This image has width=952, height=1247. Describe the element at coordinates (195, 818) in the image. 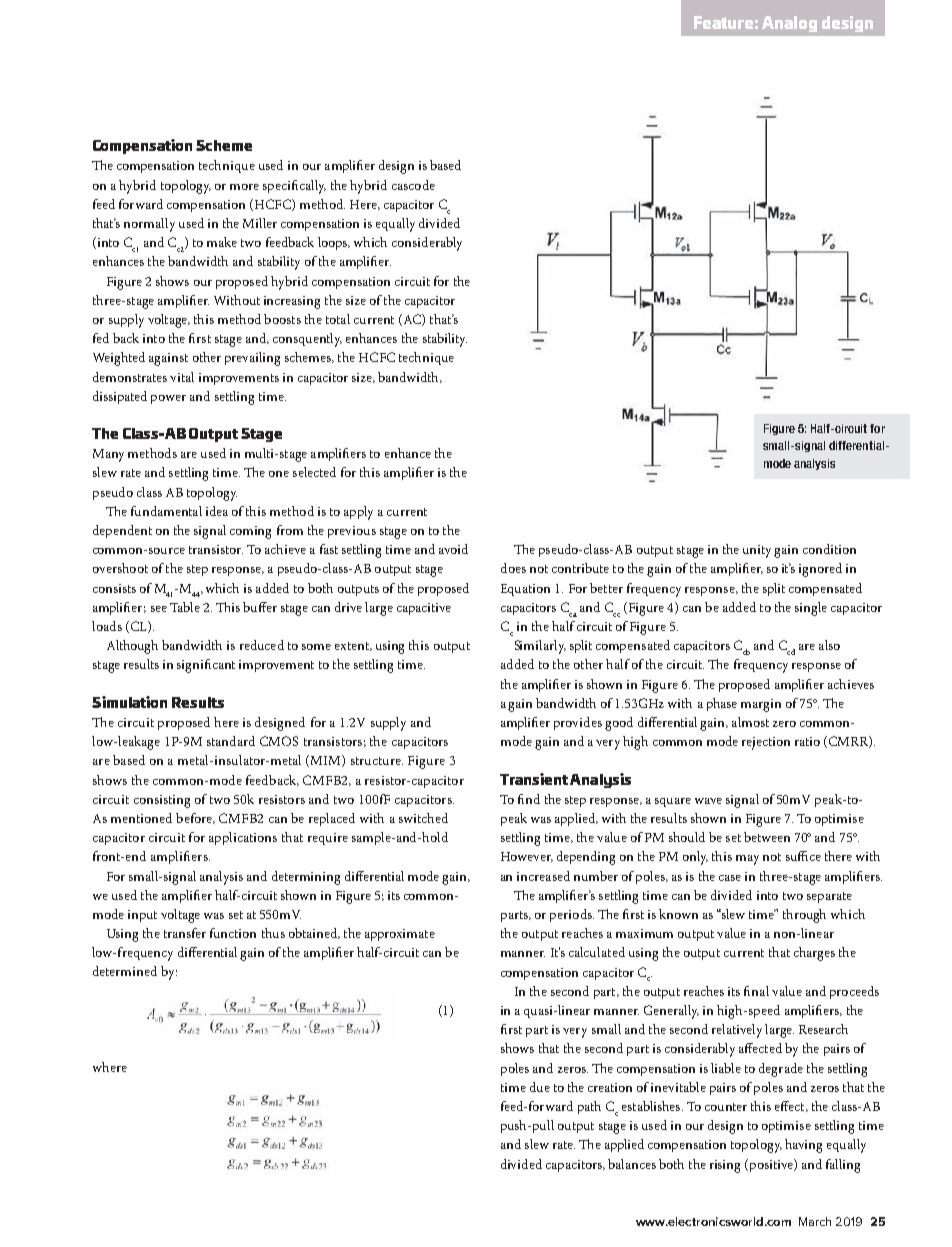

I see `before` at that location.
